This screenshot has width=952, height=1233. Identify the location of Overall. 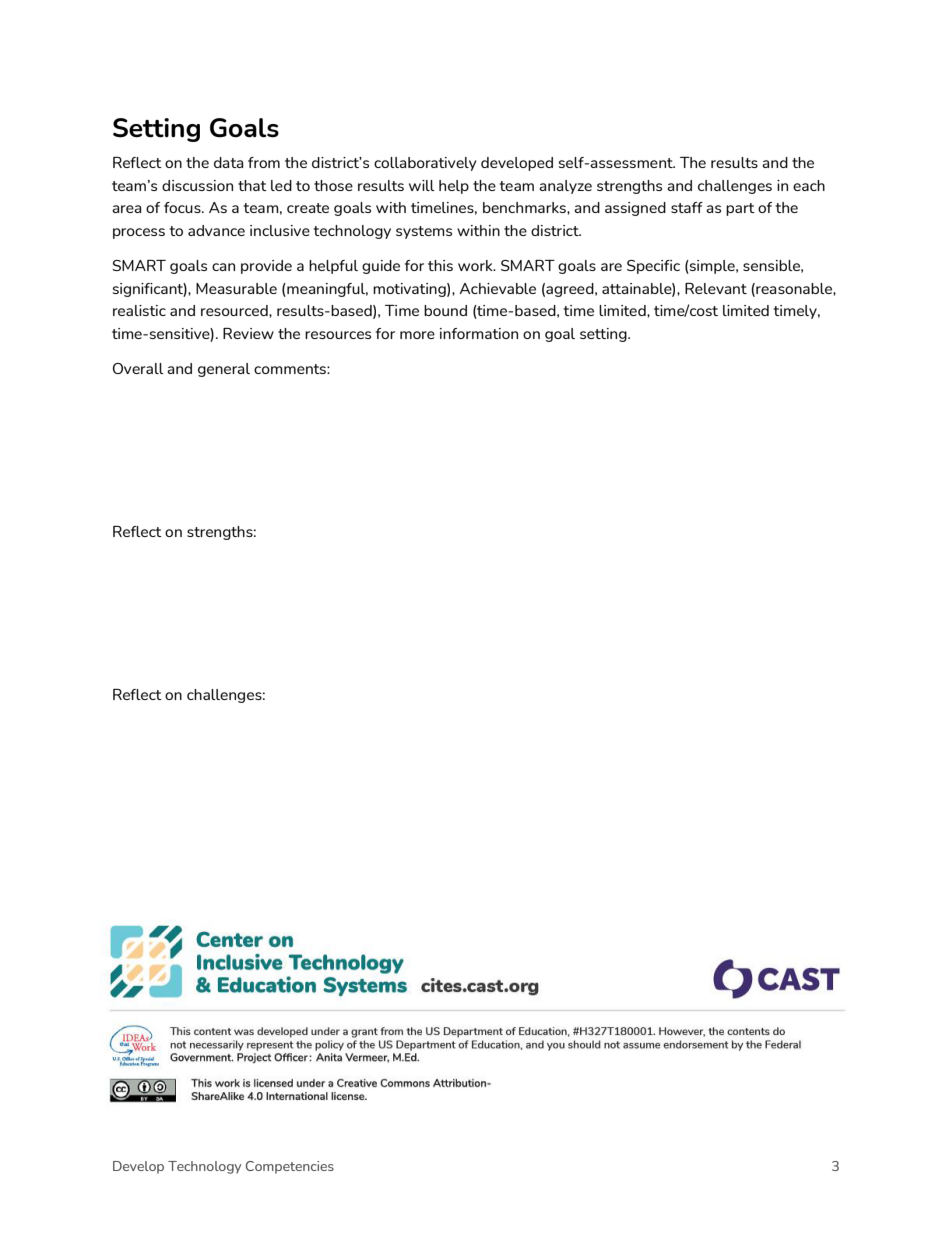
(138, 368).
